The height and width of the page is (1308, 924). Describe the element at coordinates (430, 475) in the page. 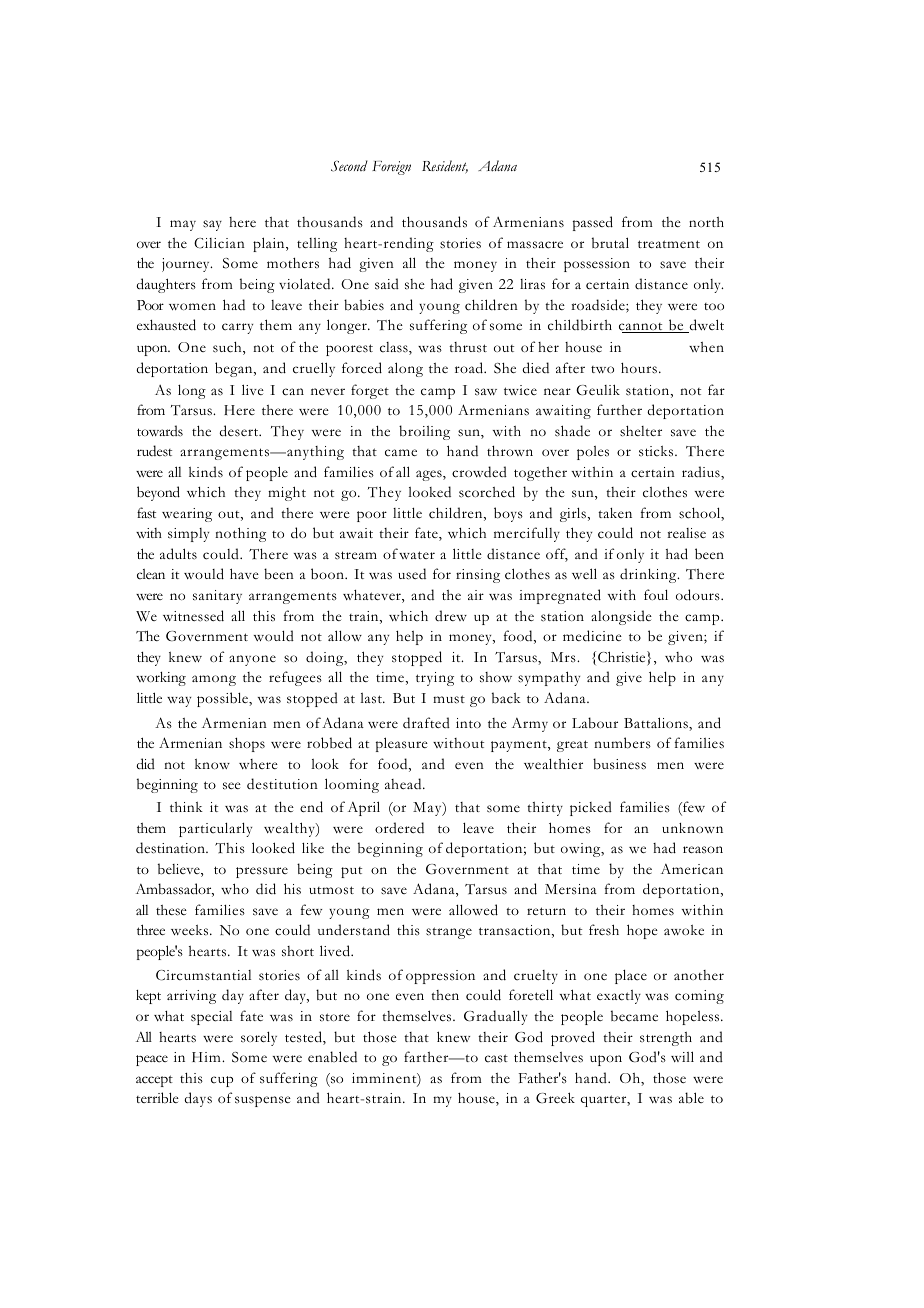

I see `ages` at that location.
